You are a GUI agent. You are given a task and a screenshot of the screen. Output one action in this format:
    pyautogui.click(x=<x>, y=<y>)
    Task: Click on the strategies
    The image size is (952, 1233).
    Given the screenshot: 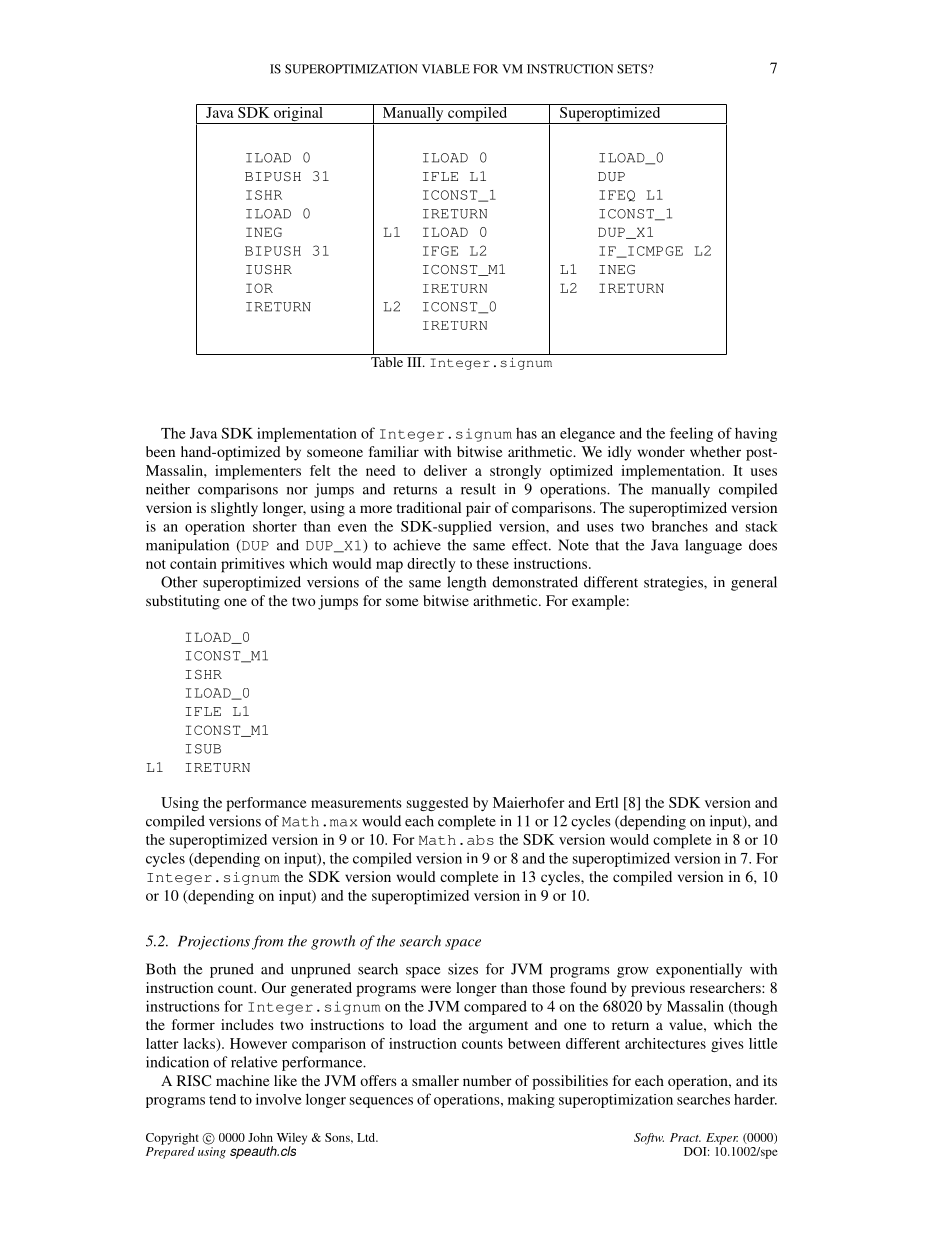 What is the action you would take?
    pyautogui.click(x=674, y=583)
